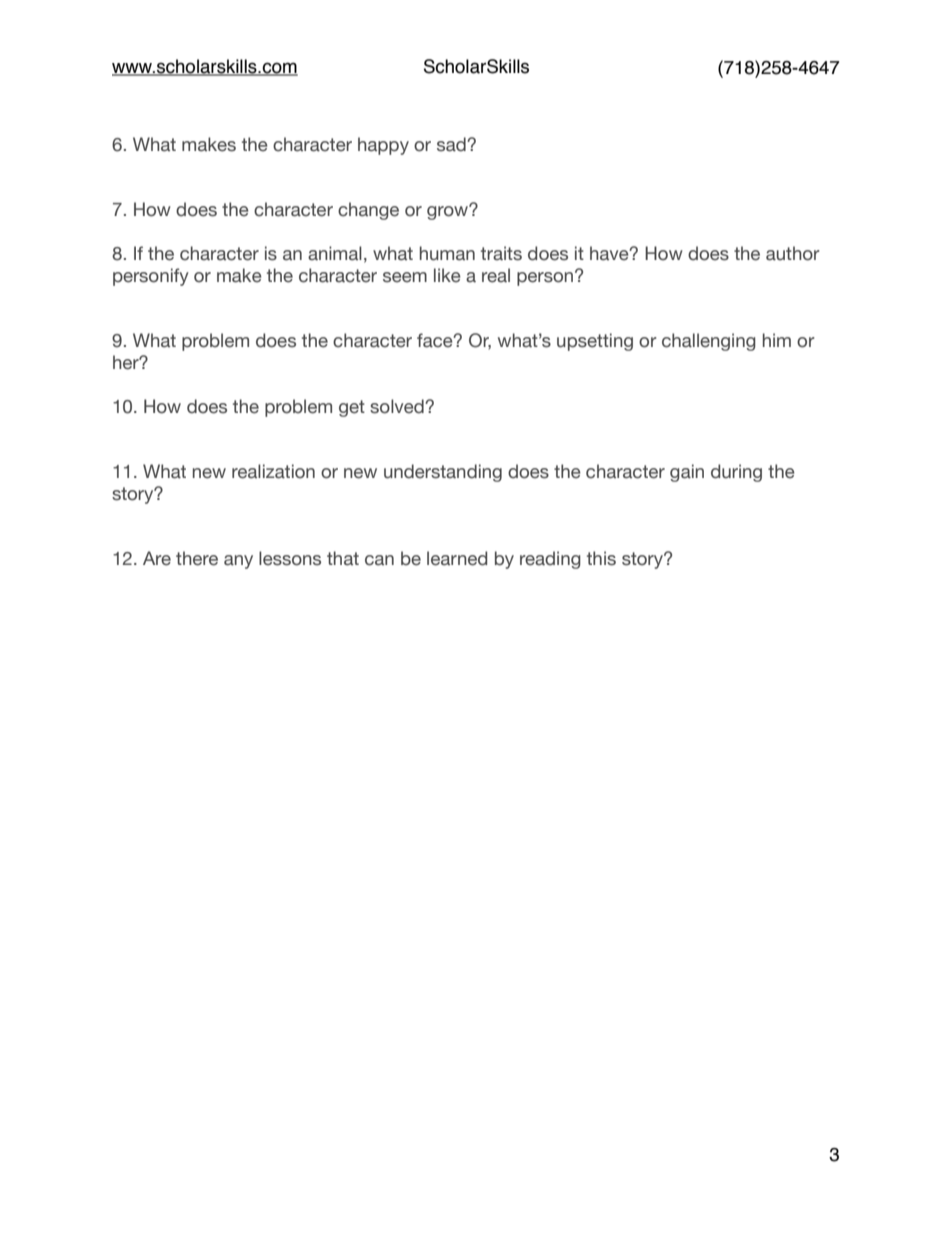  What do you see at coordinates (238, 562) in the screenshot?
I see `any` at bounding box center [238, 562].
